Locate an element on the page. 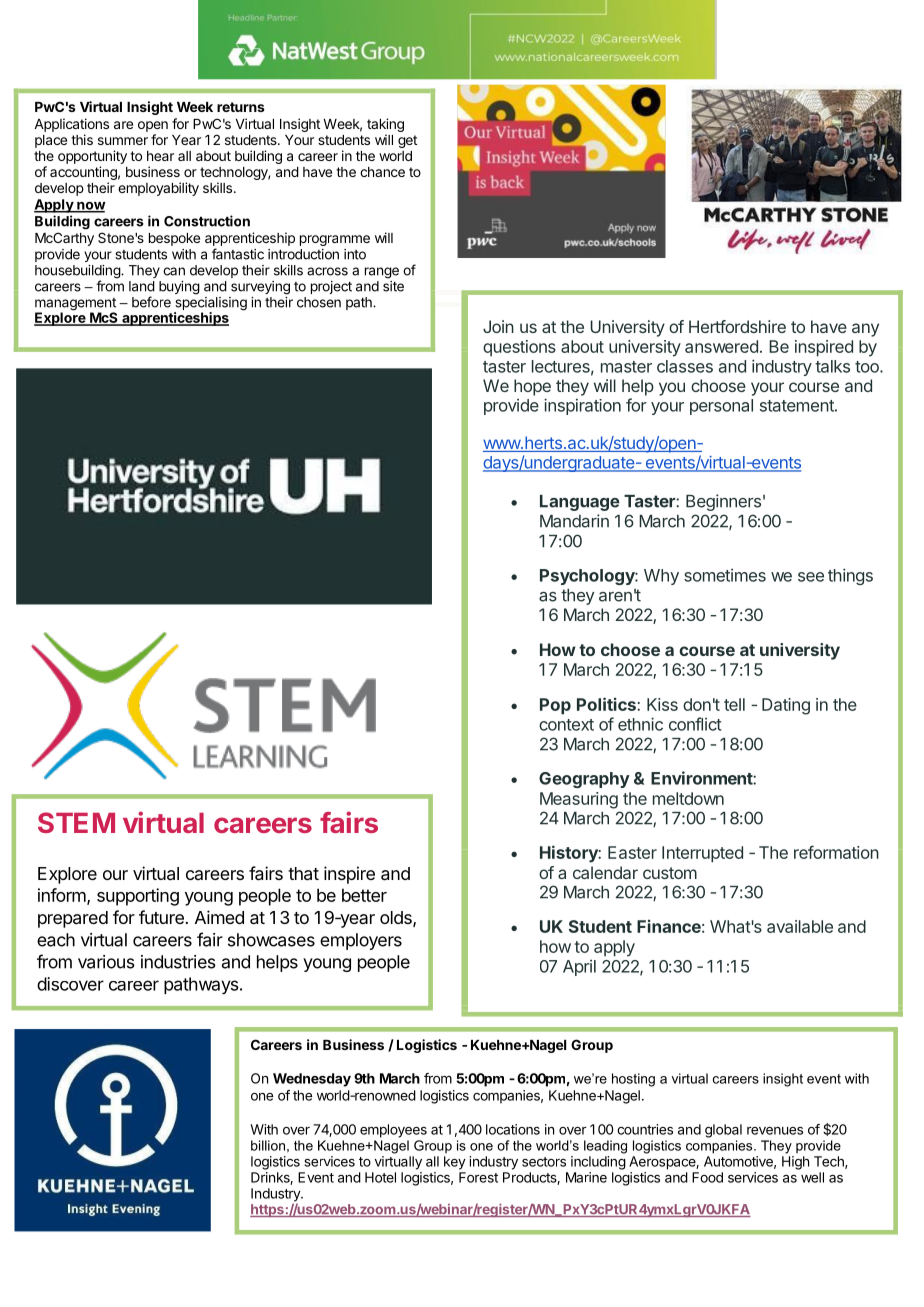 Image resolution: width=924 pixels, height=1307 pixels. Hertfordshire is located at coordinates (737, 326).
